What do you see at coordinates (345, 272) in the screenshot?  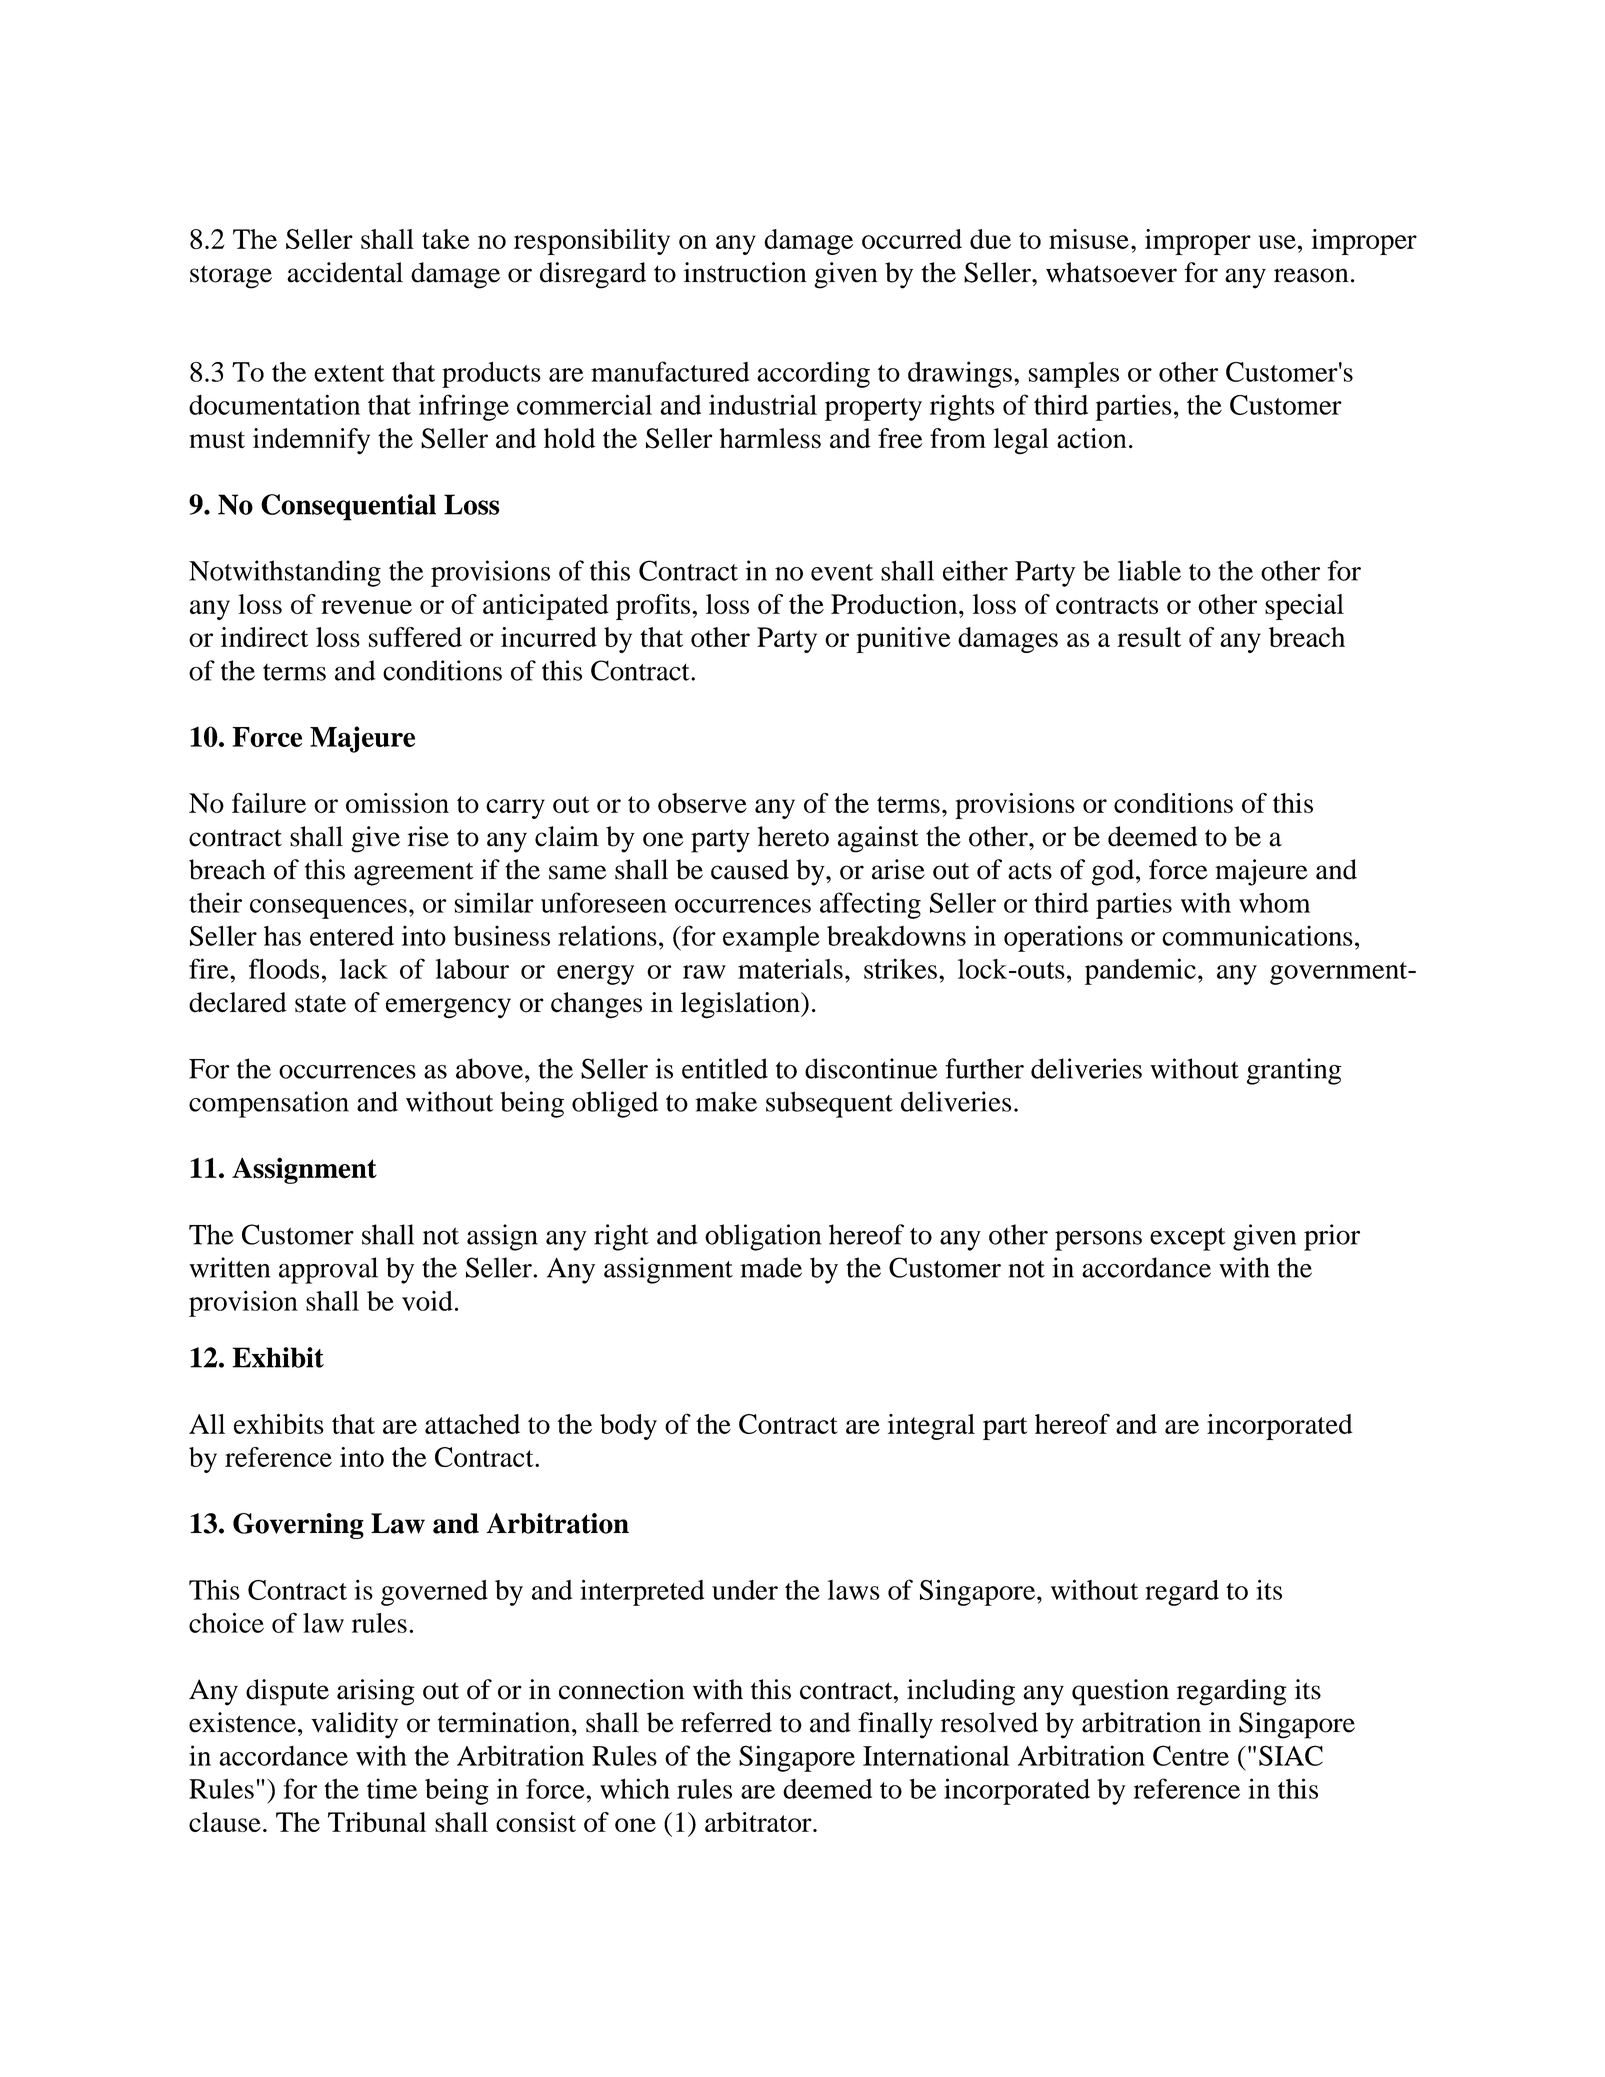 I see `accidental` at bounding box center [345, 272].
